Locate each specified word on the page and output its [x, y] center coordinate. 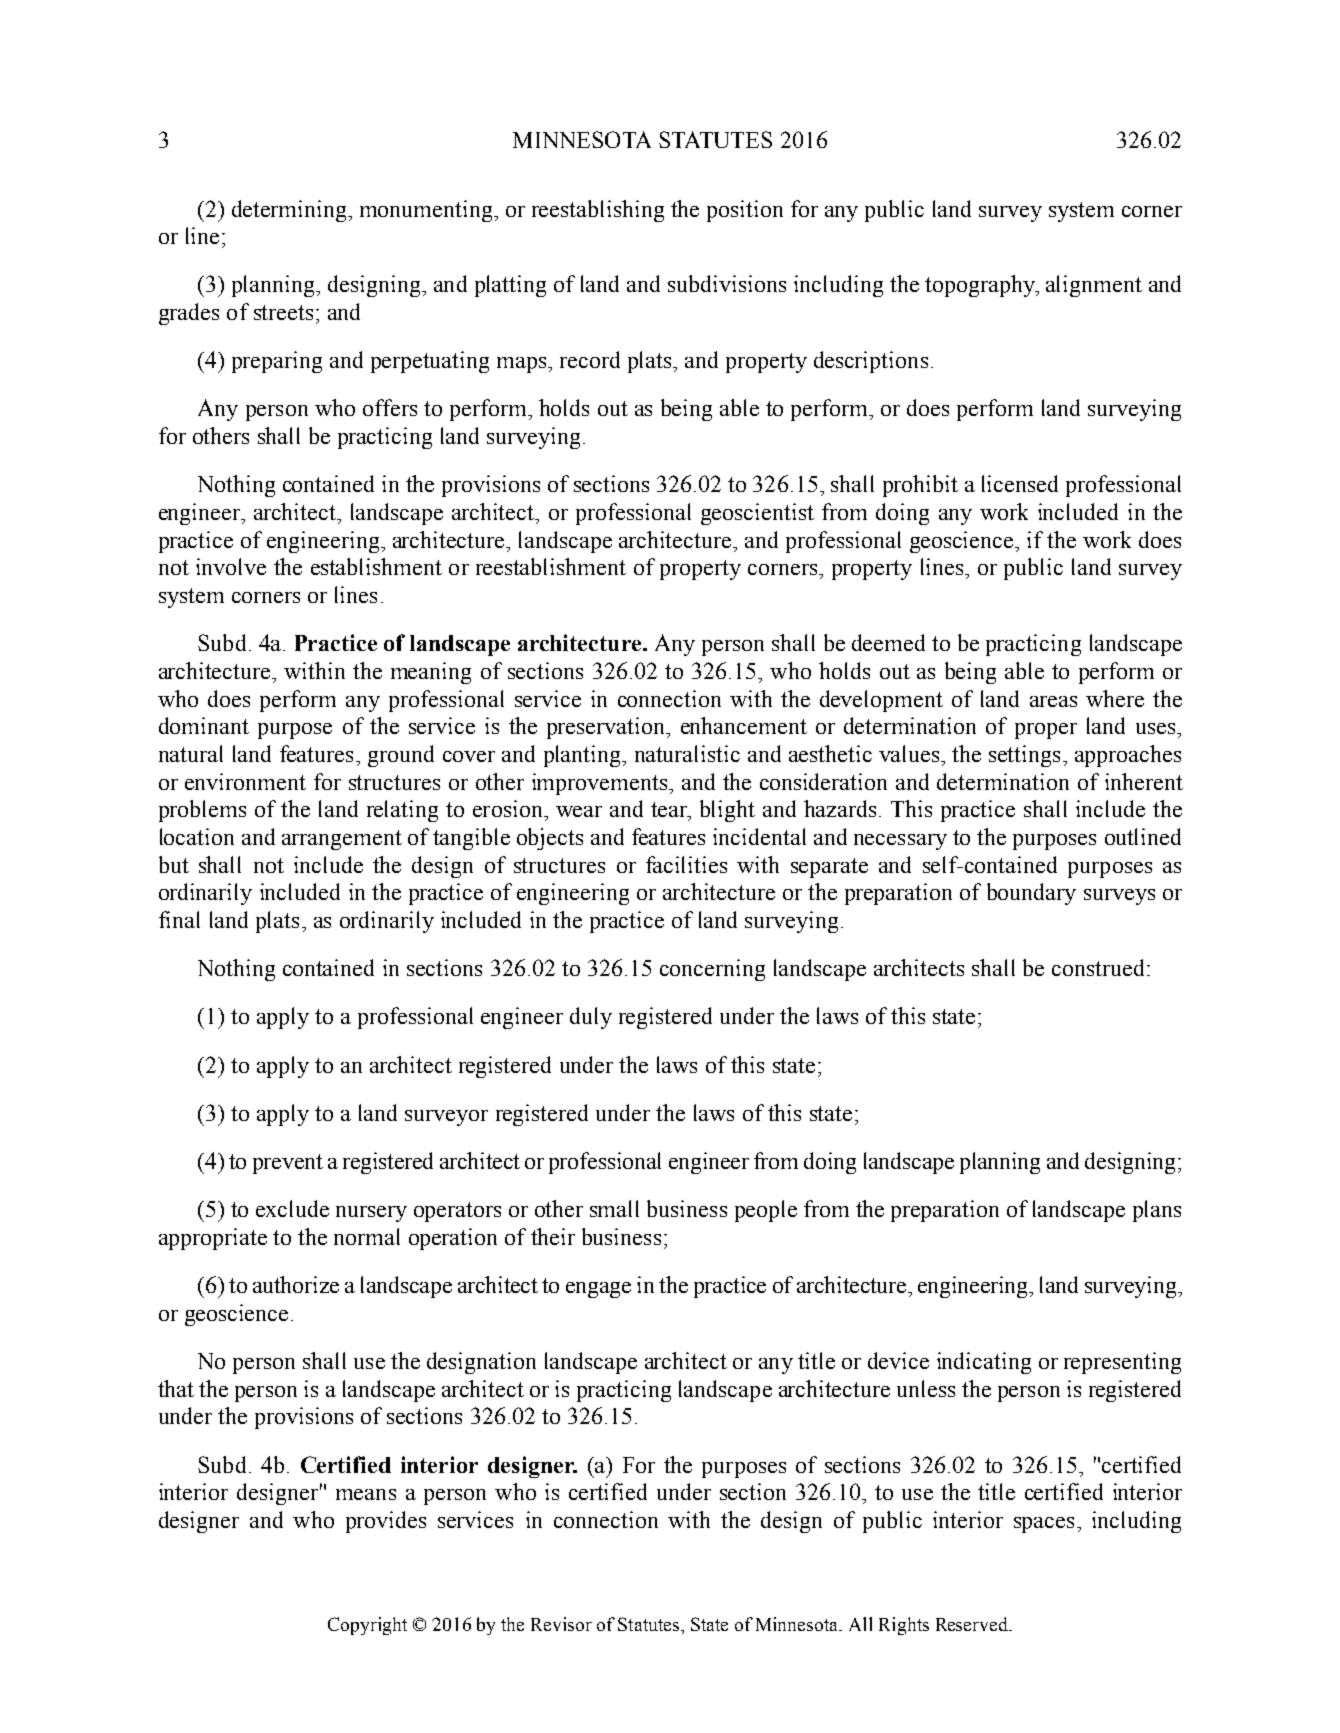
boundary [1031, 894]
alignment [1094, 286]
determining [290, 211]
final [179, 919]
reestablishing [598, 211]
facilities [686, 864]
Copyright [367, 1626]
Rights [904, 1626]
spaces [1044, 1525]
